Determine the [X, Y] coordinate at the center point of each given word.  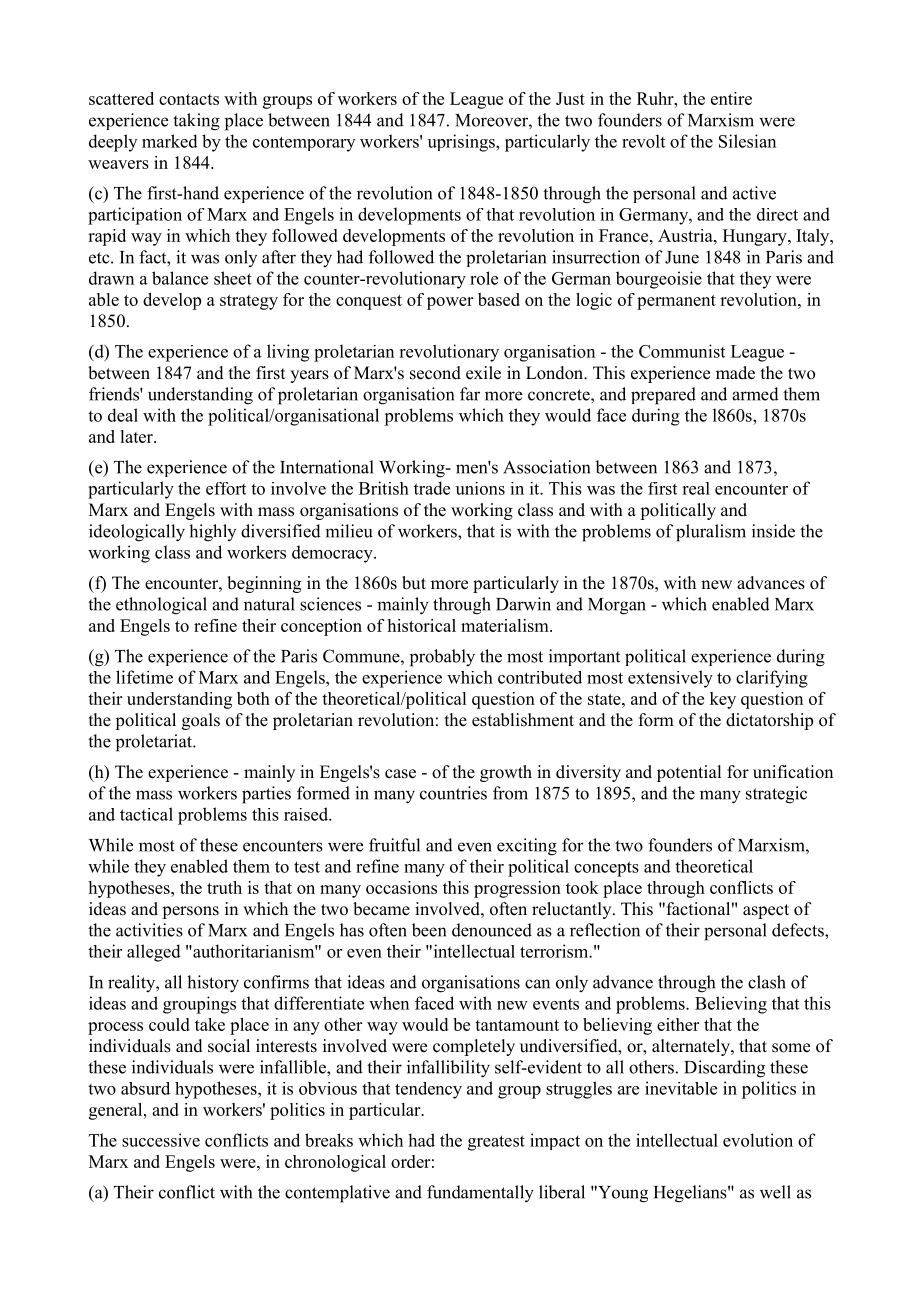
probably [442, 658]
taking [196, 122]
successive [161, 1140]
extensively [670, 679]
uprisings [462, 143]
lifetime [144, 677]
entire [731, 98]
